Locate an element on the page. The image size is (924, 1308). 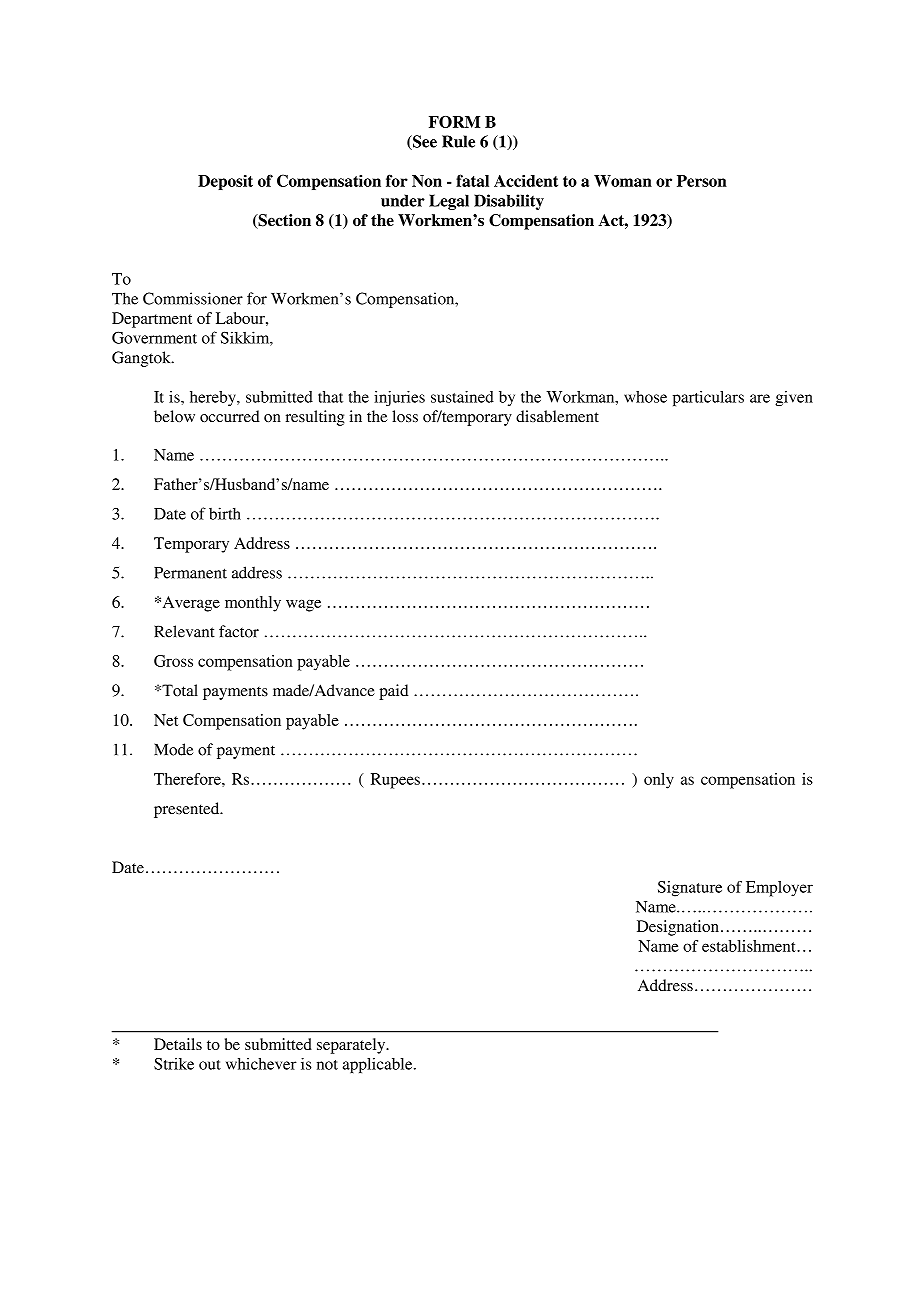
birth is located at coordinates (225, 513).
